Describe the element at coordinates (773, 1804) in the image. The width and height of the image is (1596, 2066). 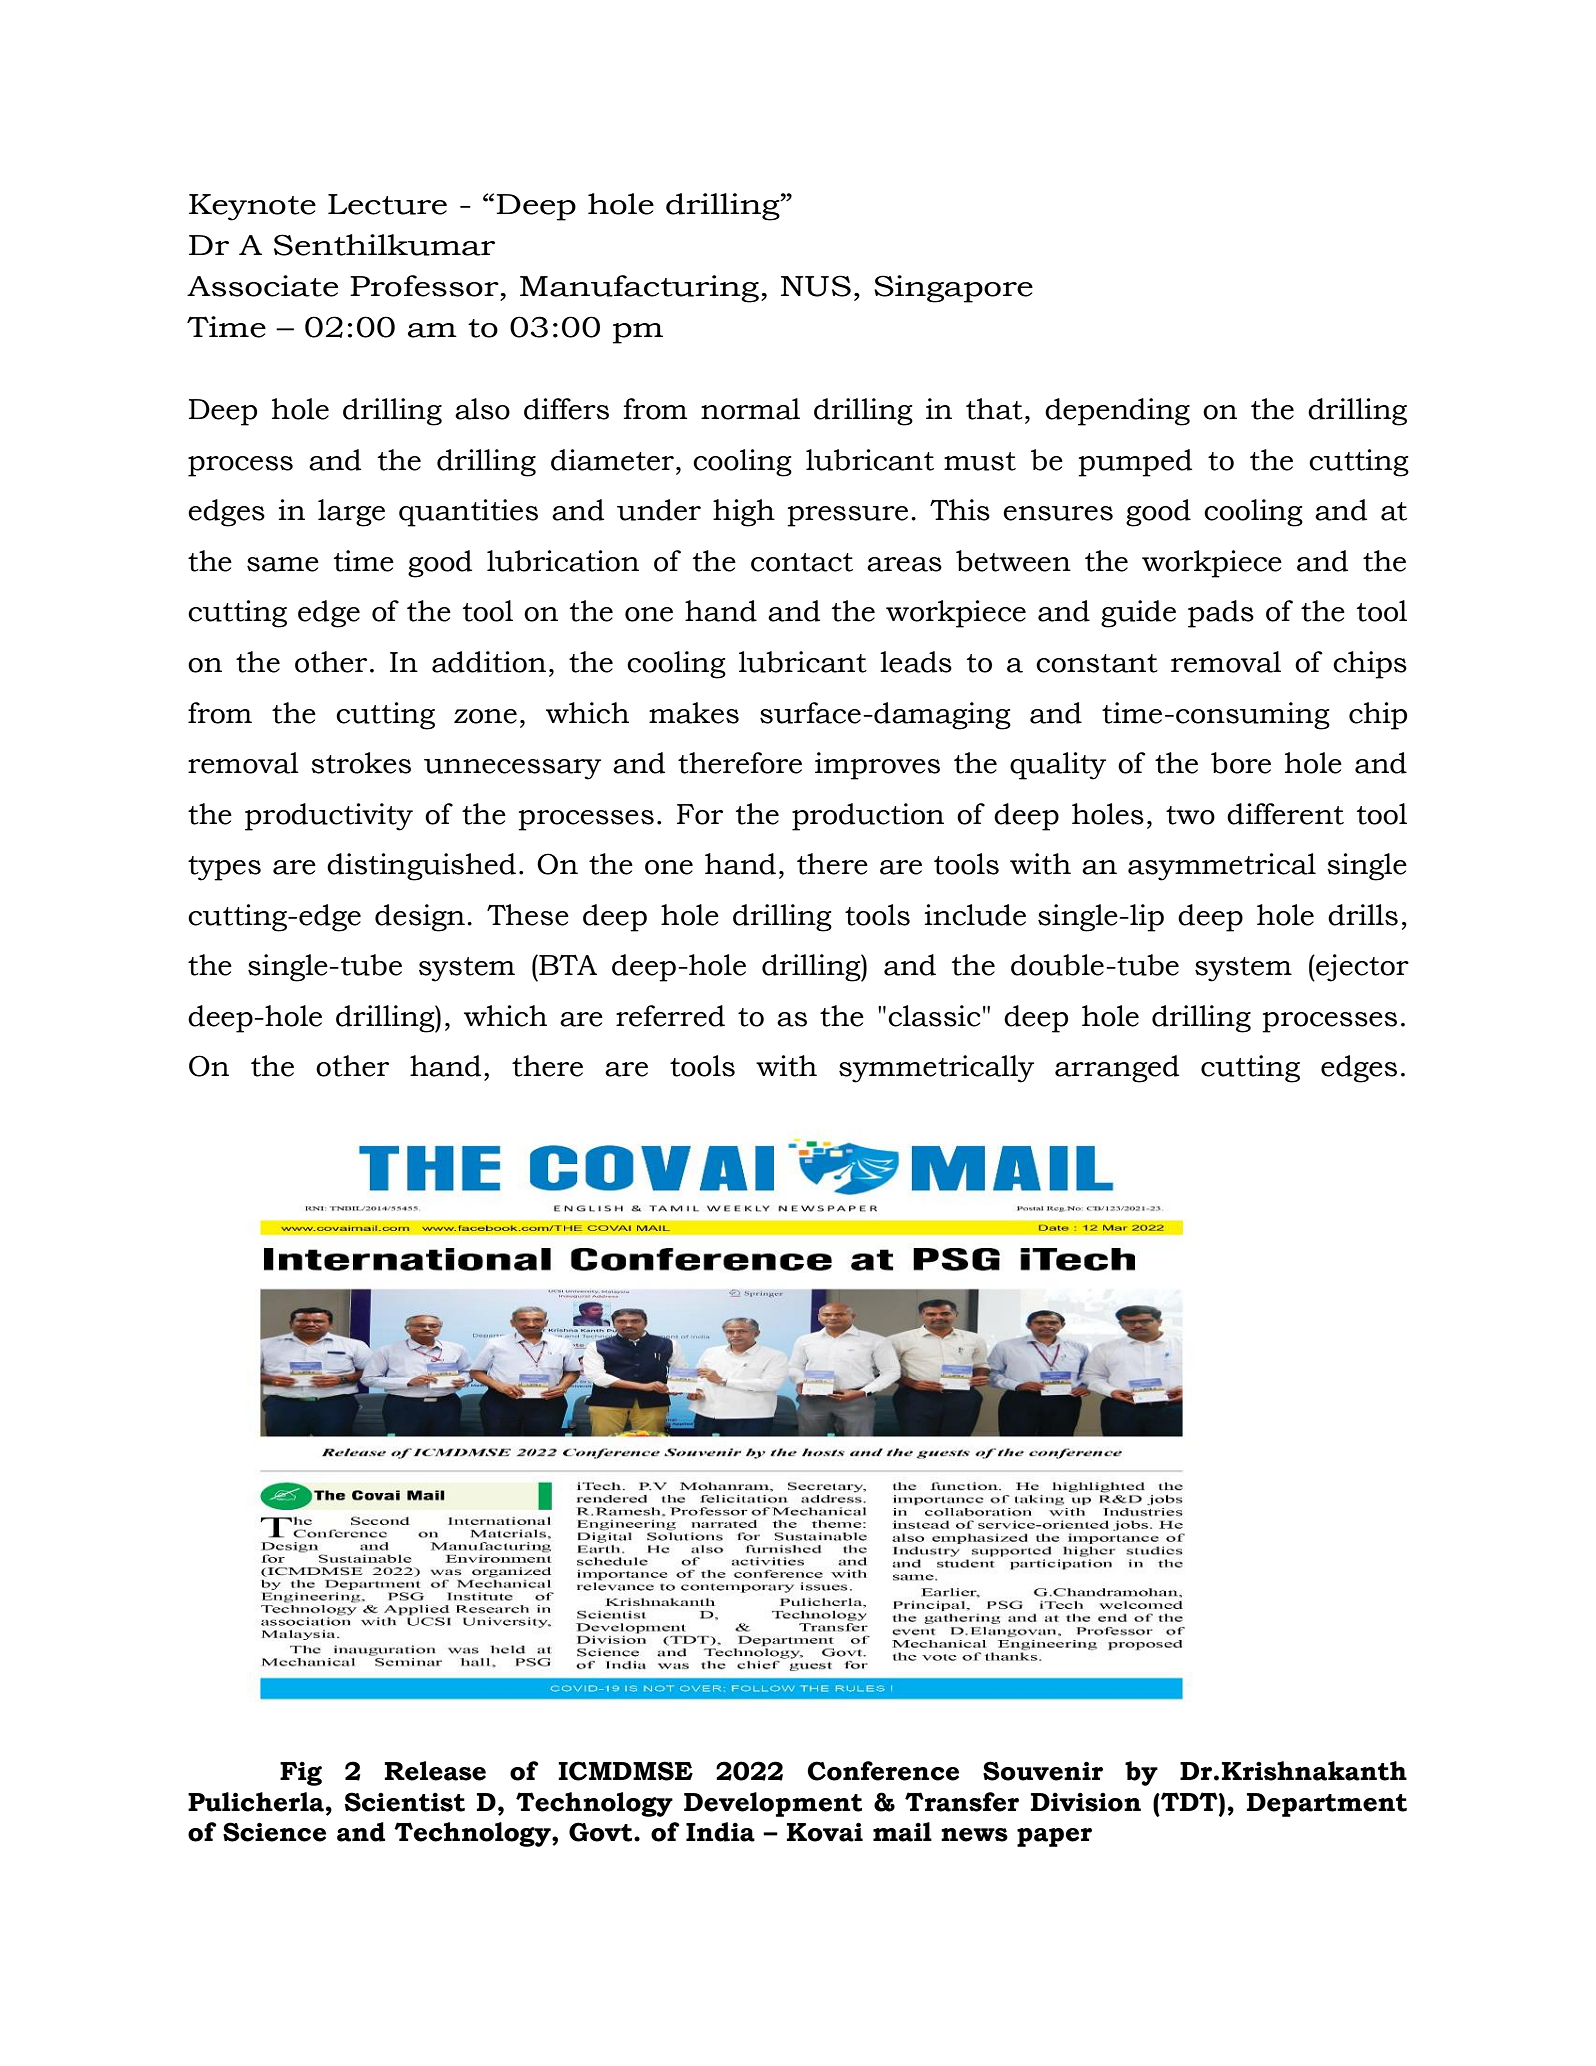
I see `Development` at that location.
